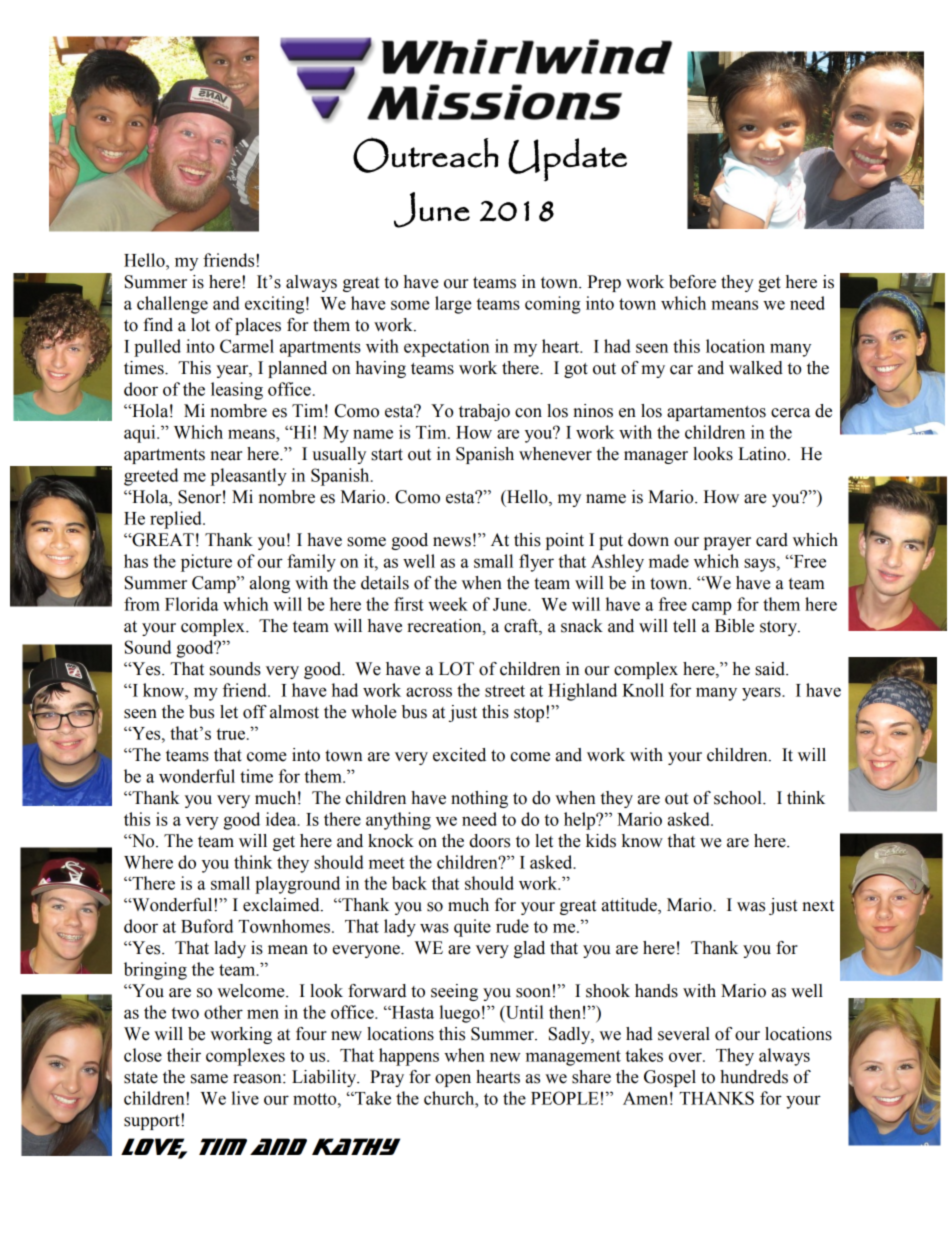  Describe the element at coordinates (426, 155) in the screenshot. I see `Outreach` at that location.
